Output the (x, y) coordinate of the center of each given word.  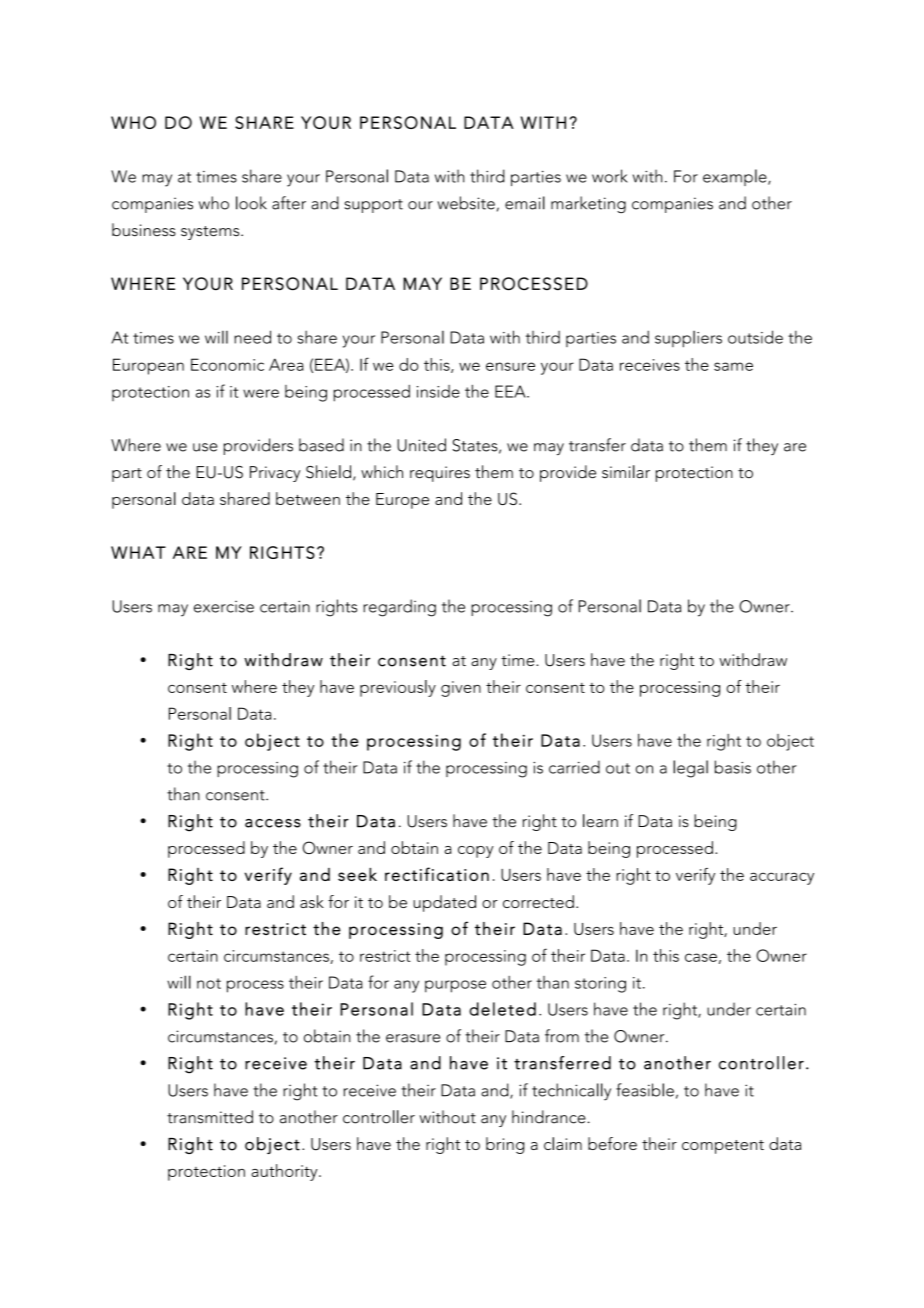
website (466, 203)
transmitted (210, 1117)
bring (505, 1145)
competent (723, 1147)
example (736, 177)
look (251, 203)
